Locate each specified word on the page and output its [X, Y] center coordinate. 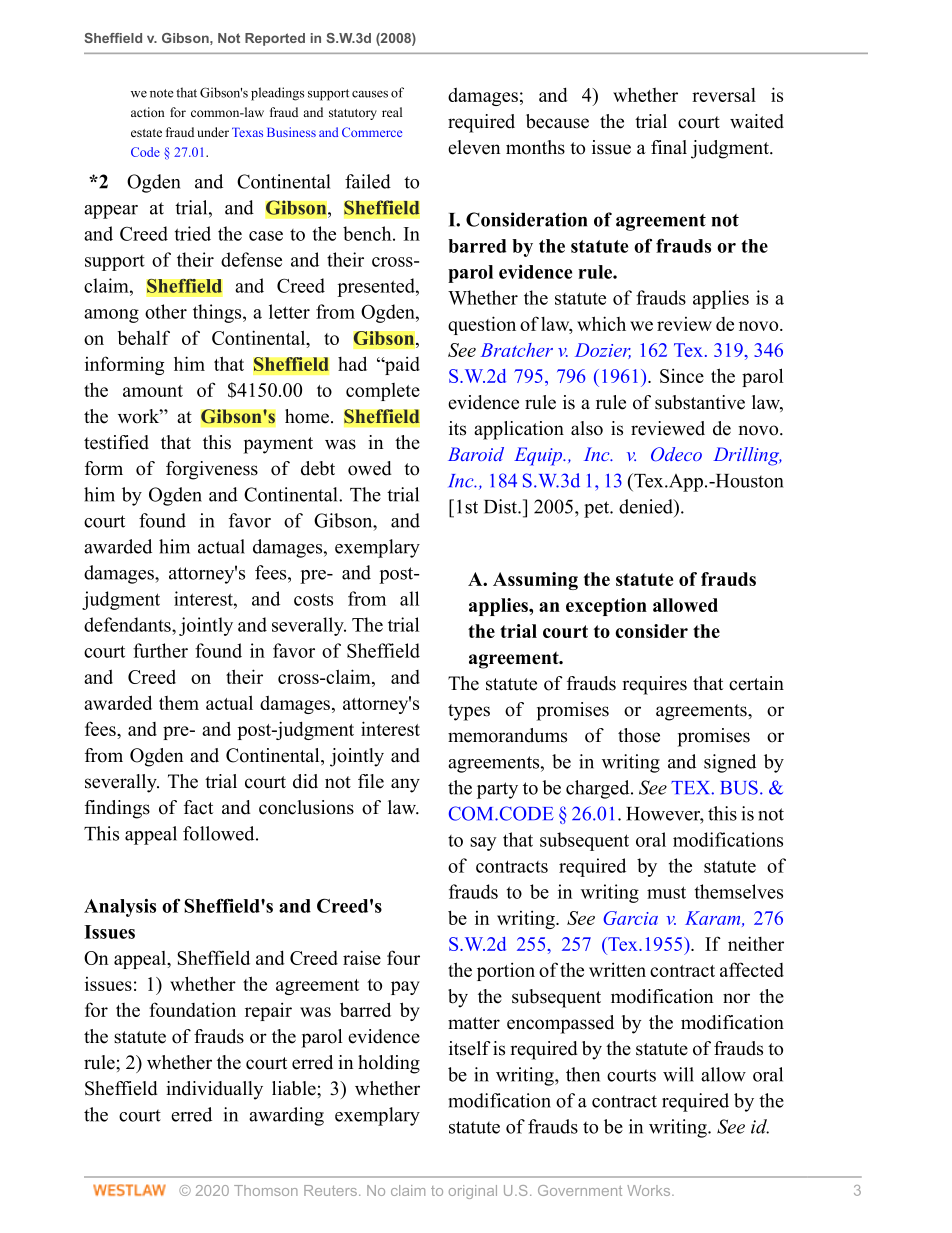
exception [606, 607]
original [473, 1192]
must [666, 892]
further [160, 650]
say [483, 844]
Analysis [120, 908]
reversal [724, 95]
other [166, 311]
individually [214, 1090]
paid [401, 365]
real [392, 112]
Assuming [535, 581]
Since [682, 375]
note [161, 93]
